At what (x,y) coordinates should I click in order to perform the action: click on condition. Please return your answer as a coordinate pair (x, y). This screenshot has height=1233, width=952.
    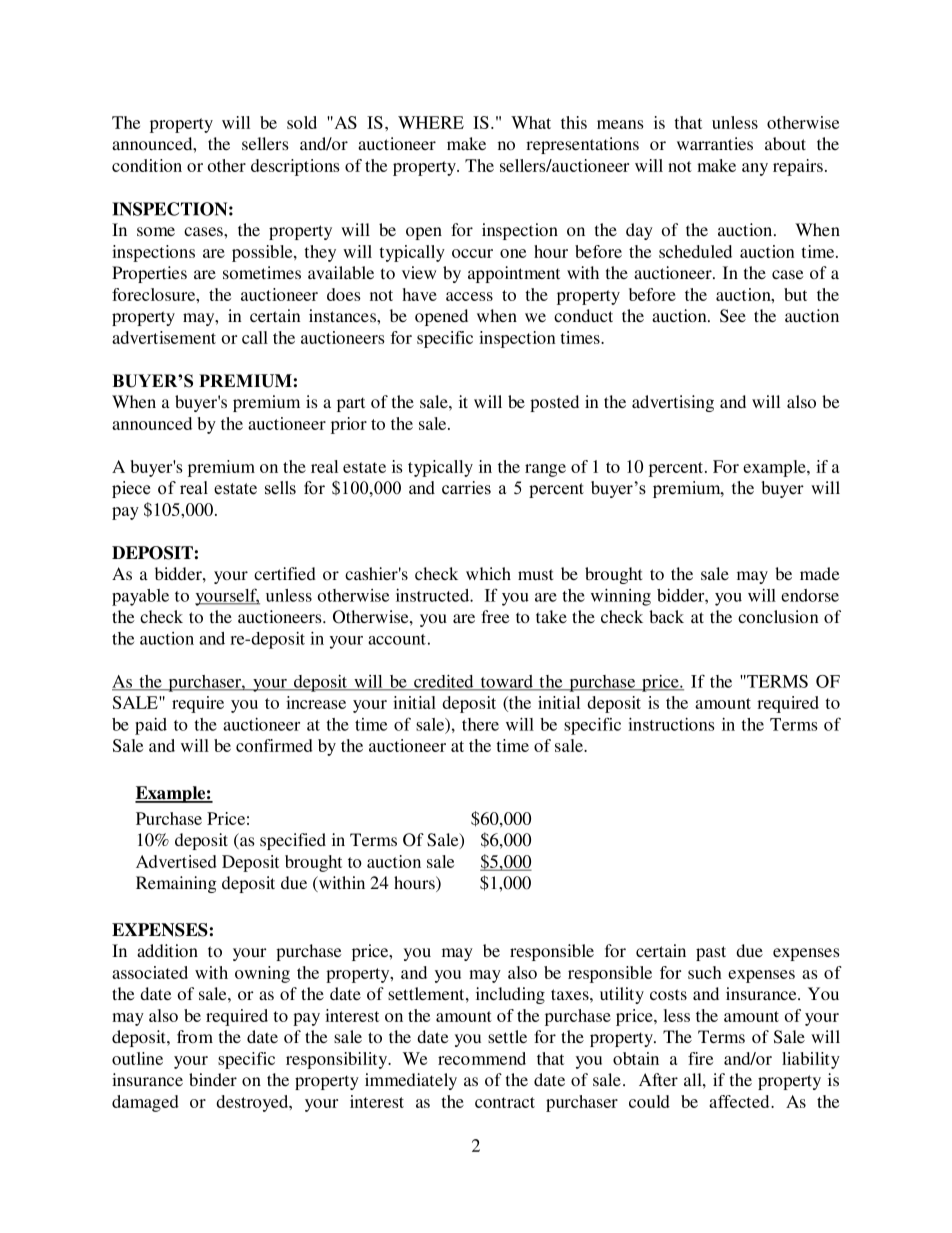
    Looking at the image, I should click on (147, 165).
